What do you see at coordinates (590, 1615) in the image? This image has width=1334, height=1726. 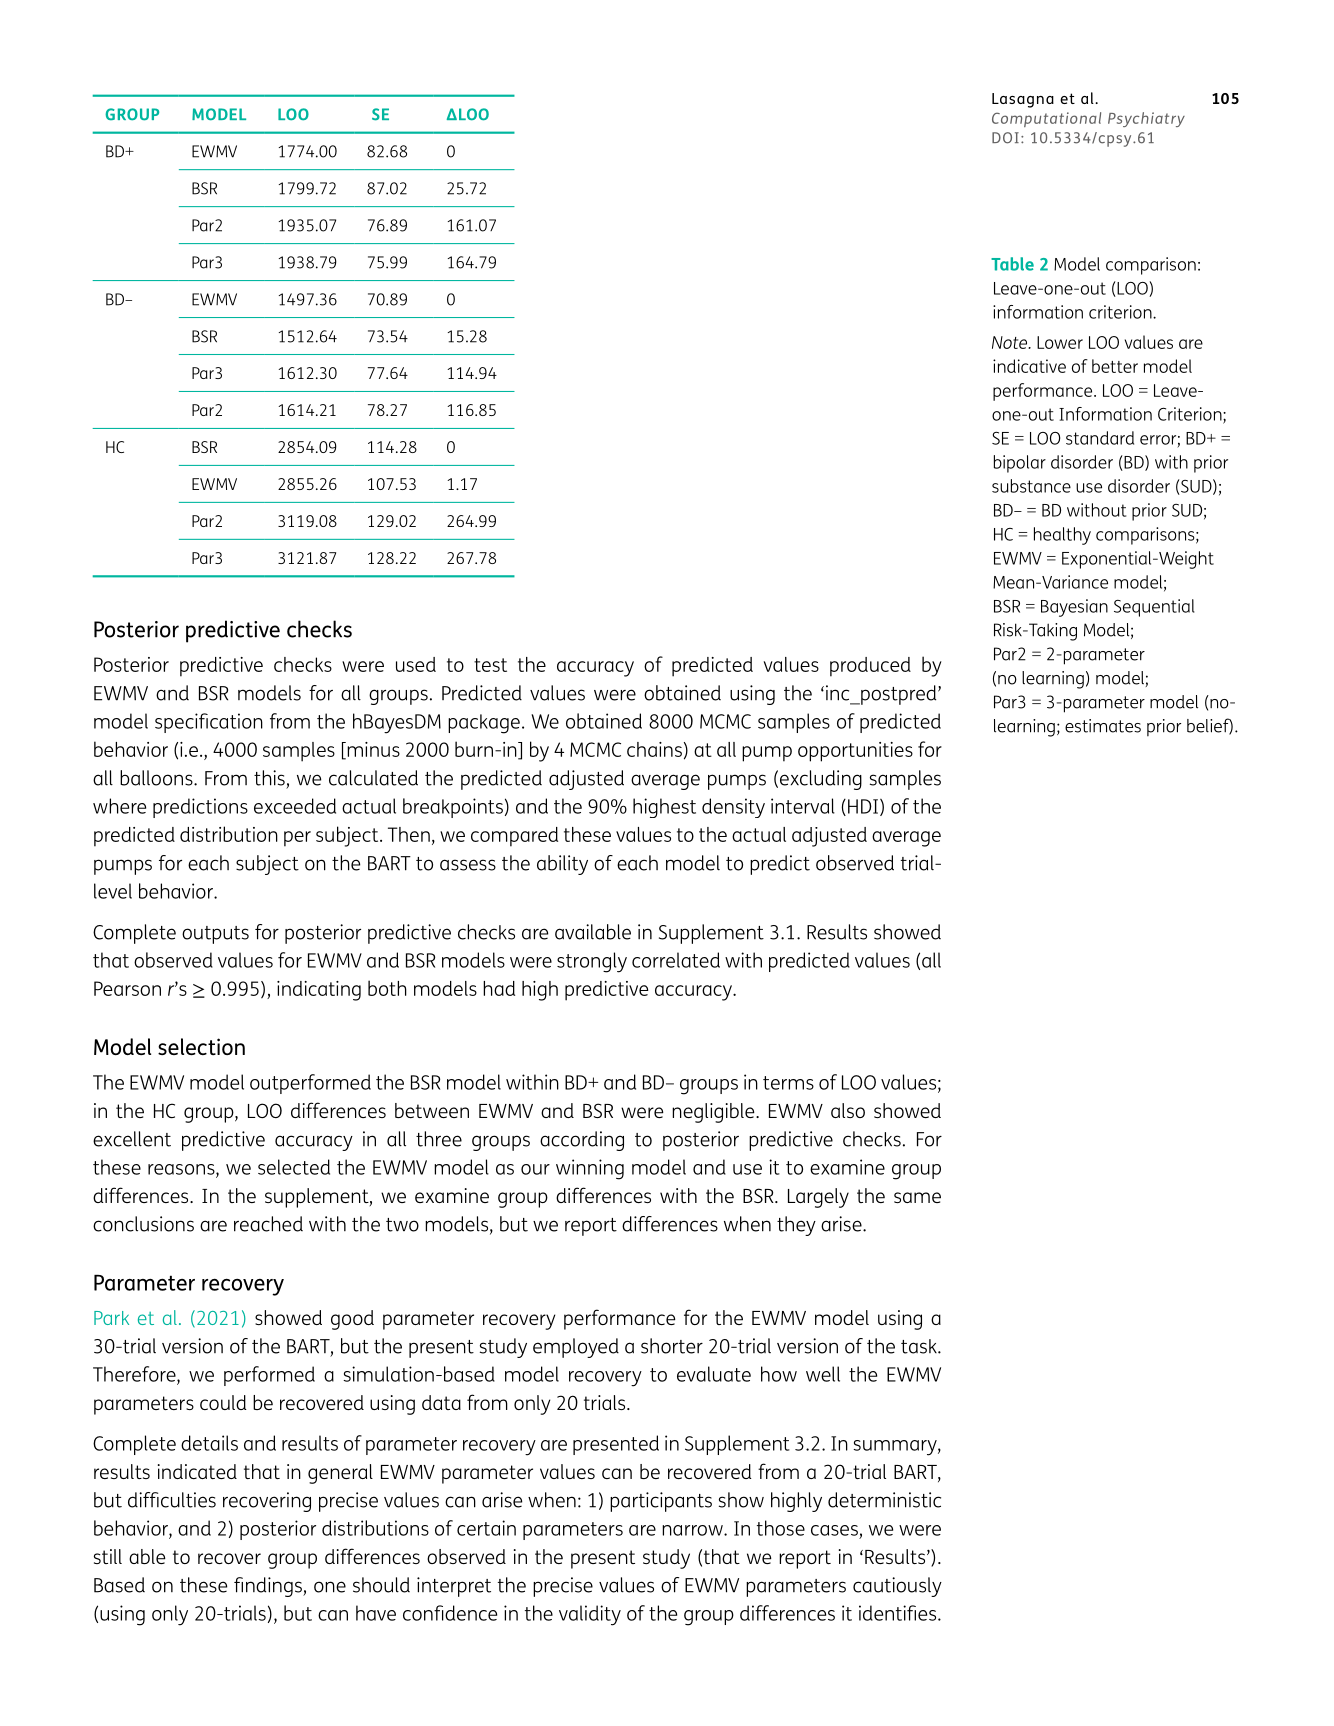 I see `validity` at bounding box center [590, 1615].
